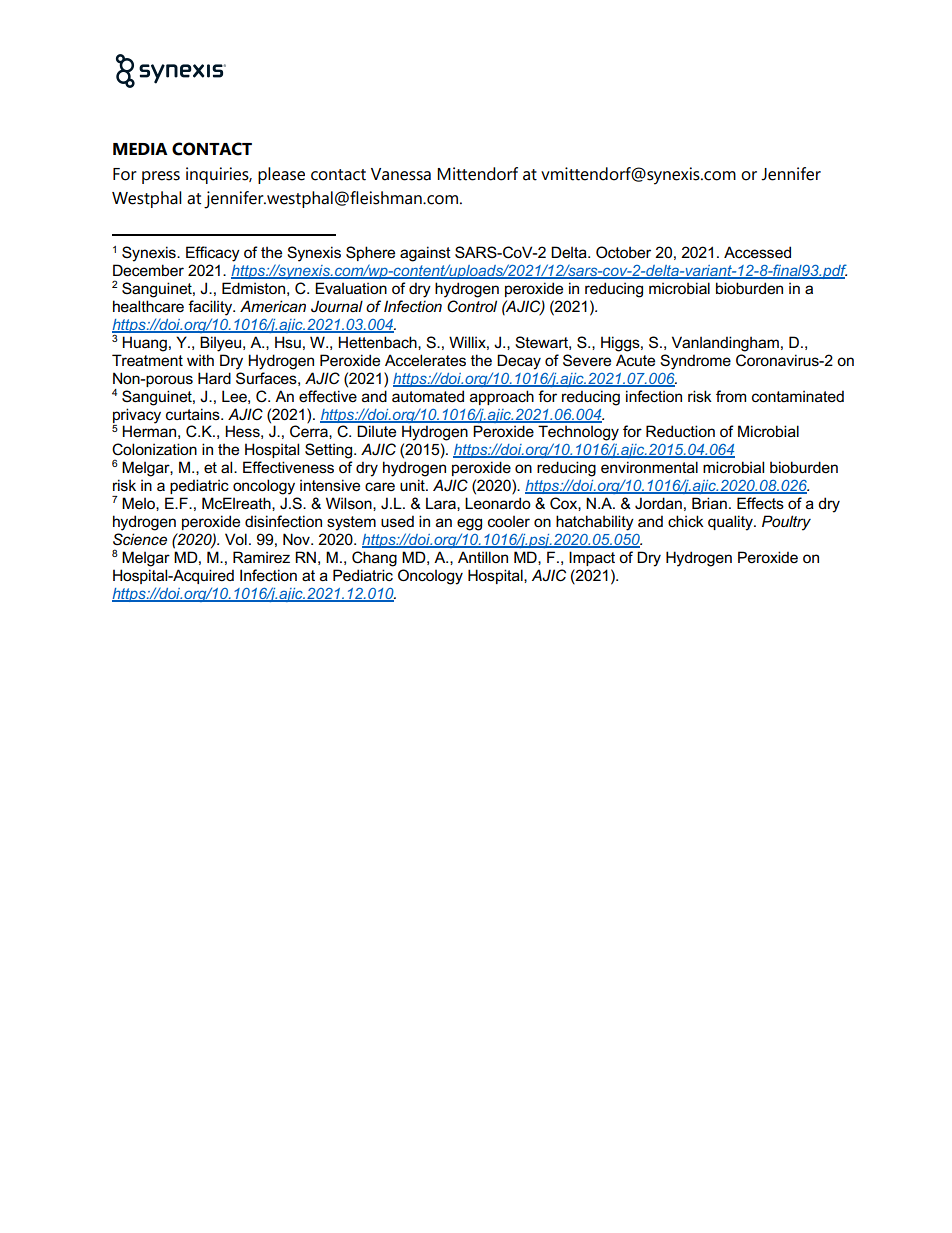 The image size is (952, 1233). Describe the element at coordinates (731, 523) in the screenshot. I see `quality` at that location.
